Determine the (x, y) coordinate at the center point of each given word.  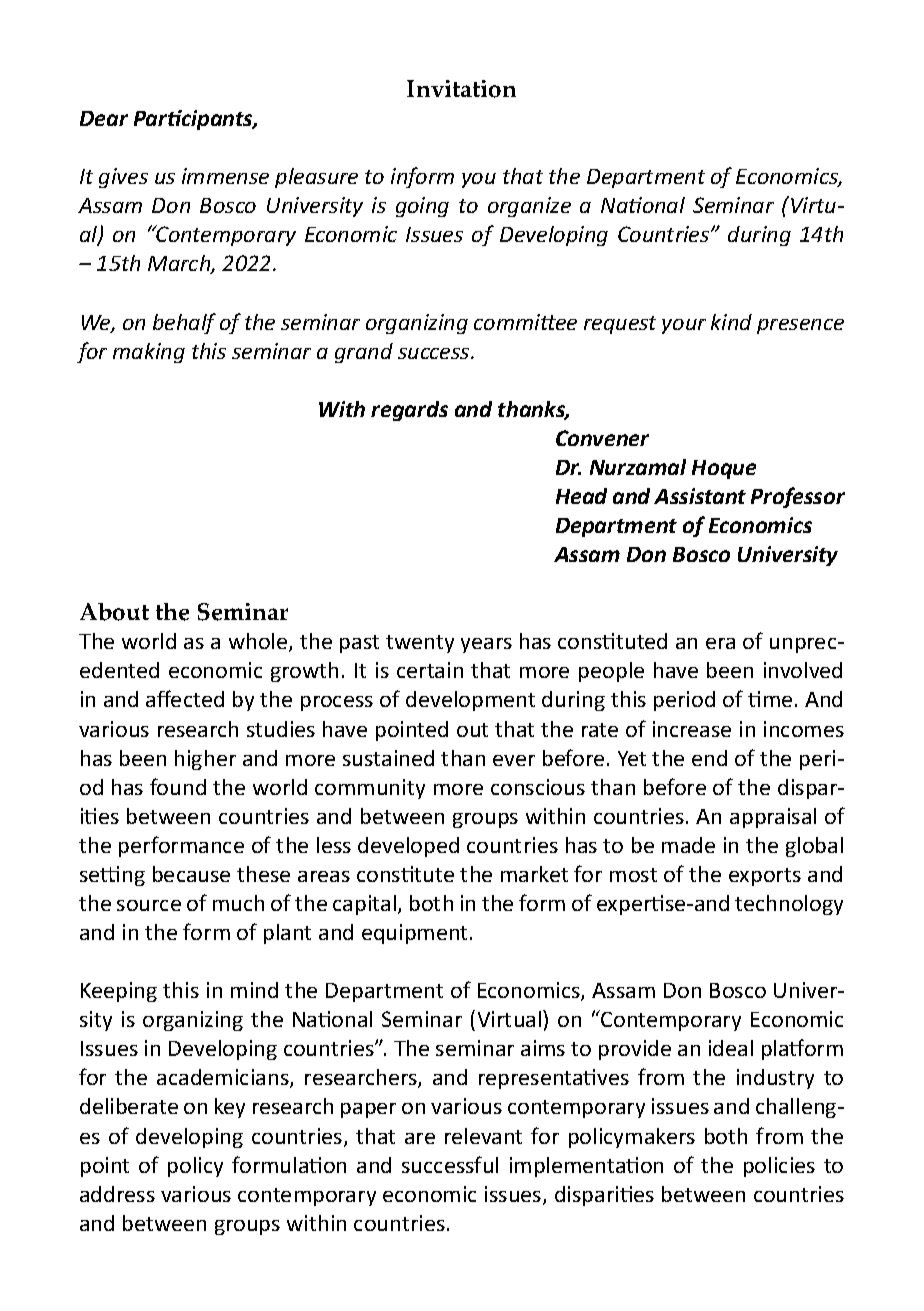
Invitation (461, 89)
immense (225, 176)
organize (529, 207)
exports (765, 877)
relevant (483, 1136)
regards (409, 411)
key (230, 1108)
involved (803, 670)
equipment (416, 934)
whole (259, 642)
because (191, 874)
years (486, 645)
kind (731, 322)
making (149, 353)
